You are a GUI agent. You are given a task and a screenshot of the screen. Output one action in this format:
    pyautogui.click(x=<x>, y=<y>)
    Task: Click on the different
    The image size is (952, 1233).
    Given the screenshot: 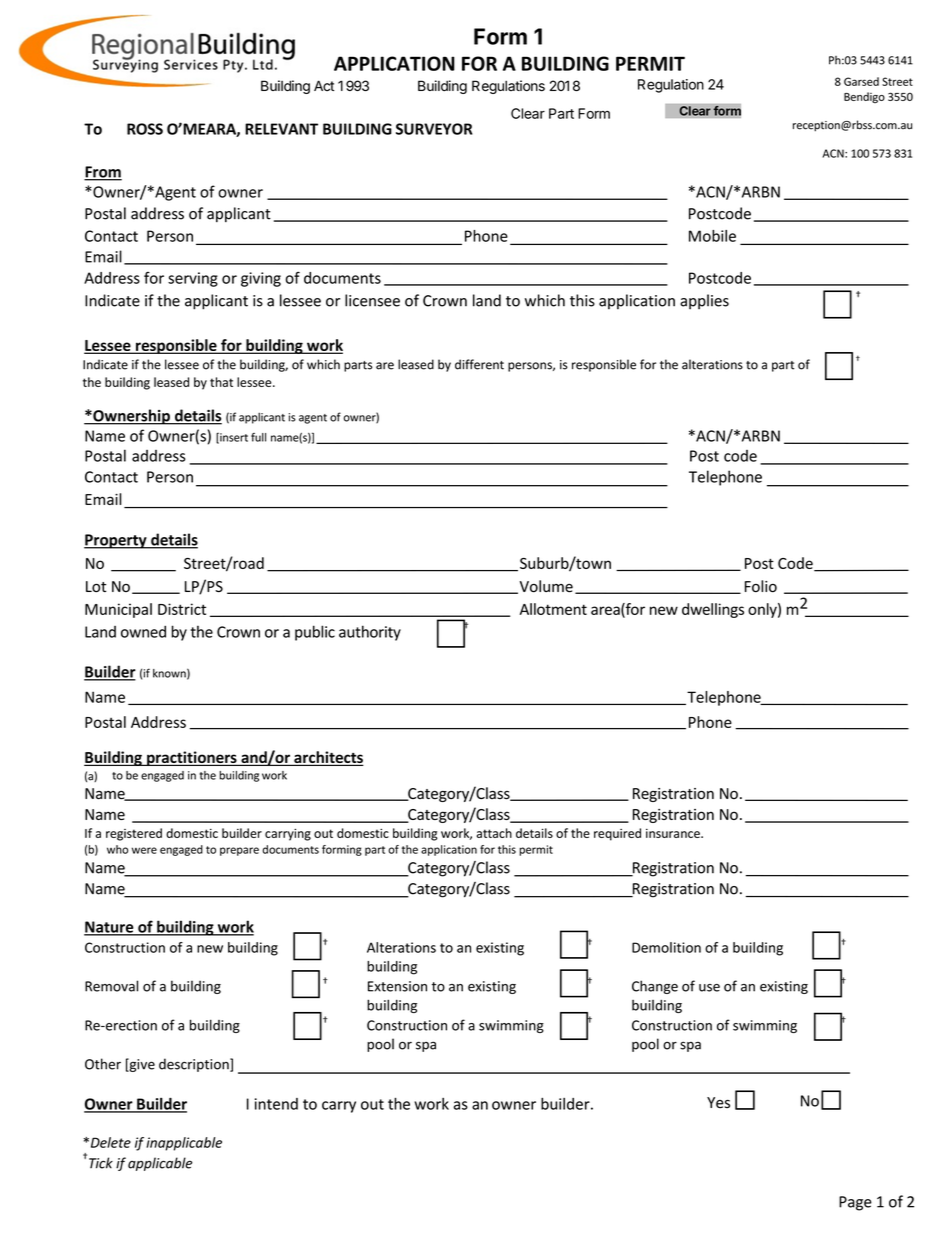 What is the action you would take?
    pyautogui.click(x=479, y=364)
